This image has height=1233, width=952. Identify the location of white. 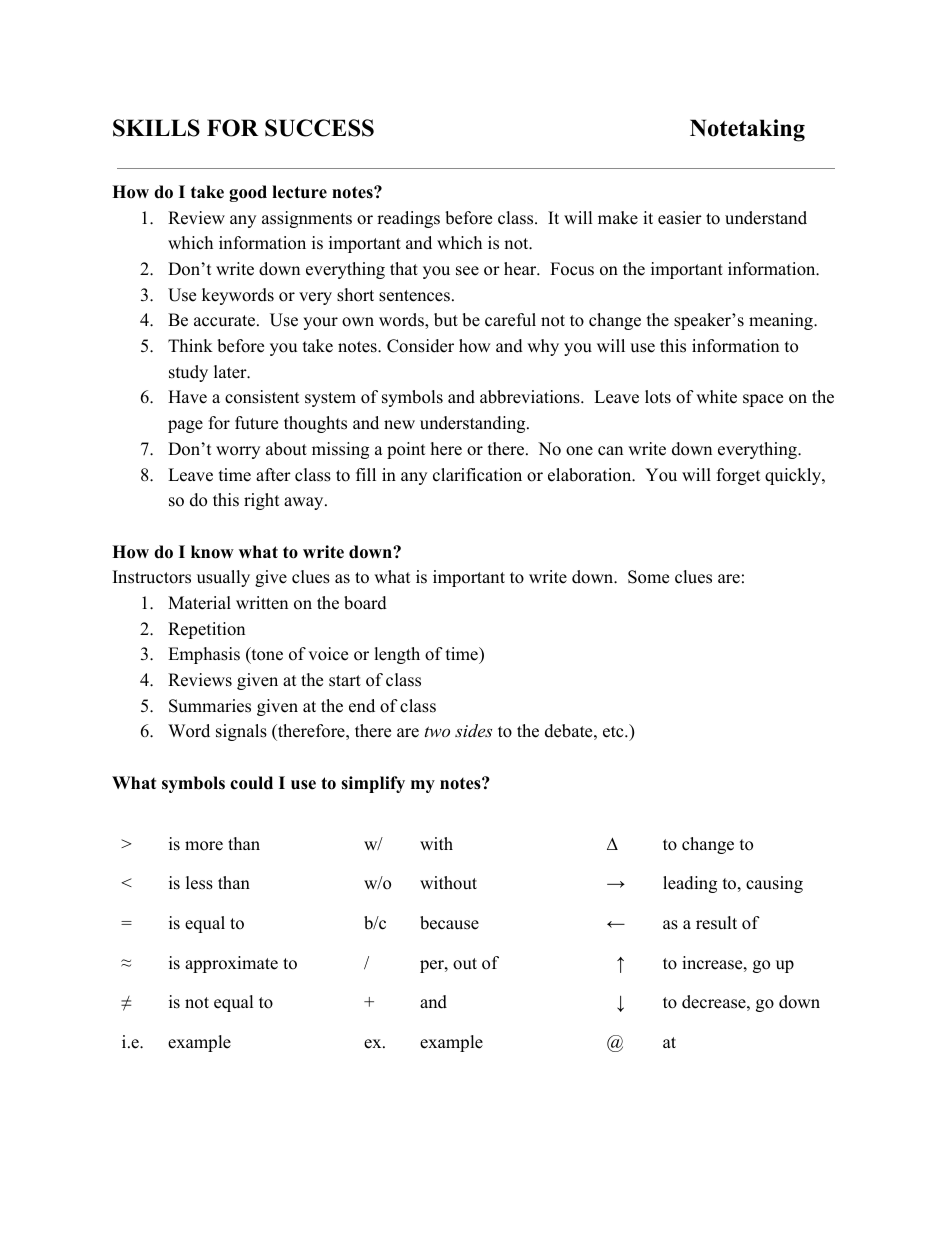
(716, 397).
